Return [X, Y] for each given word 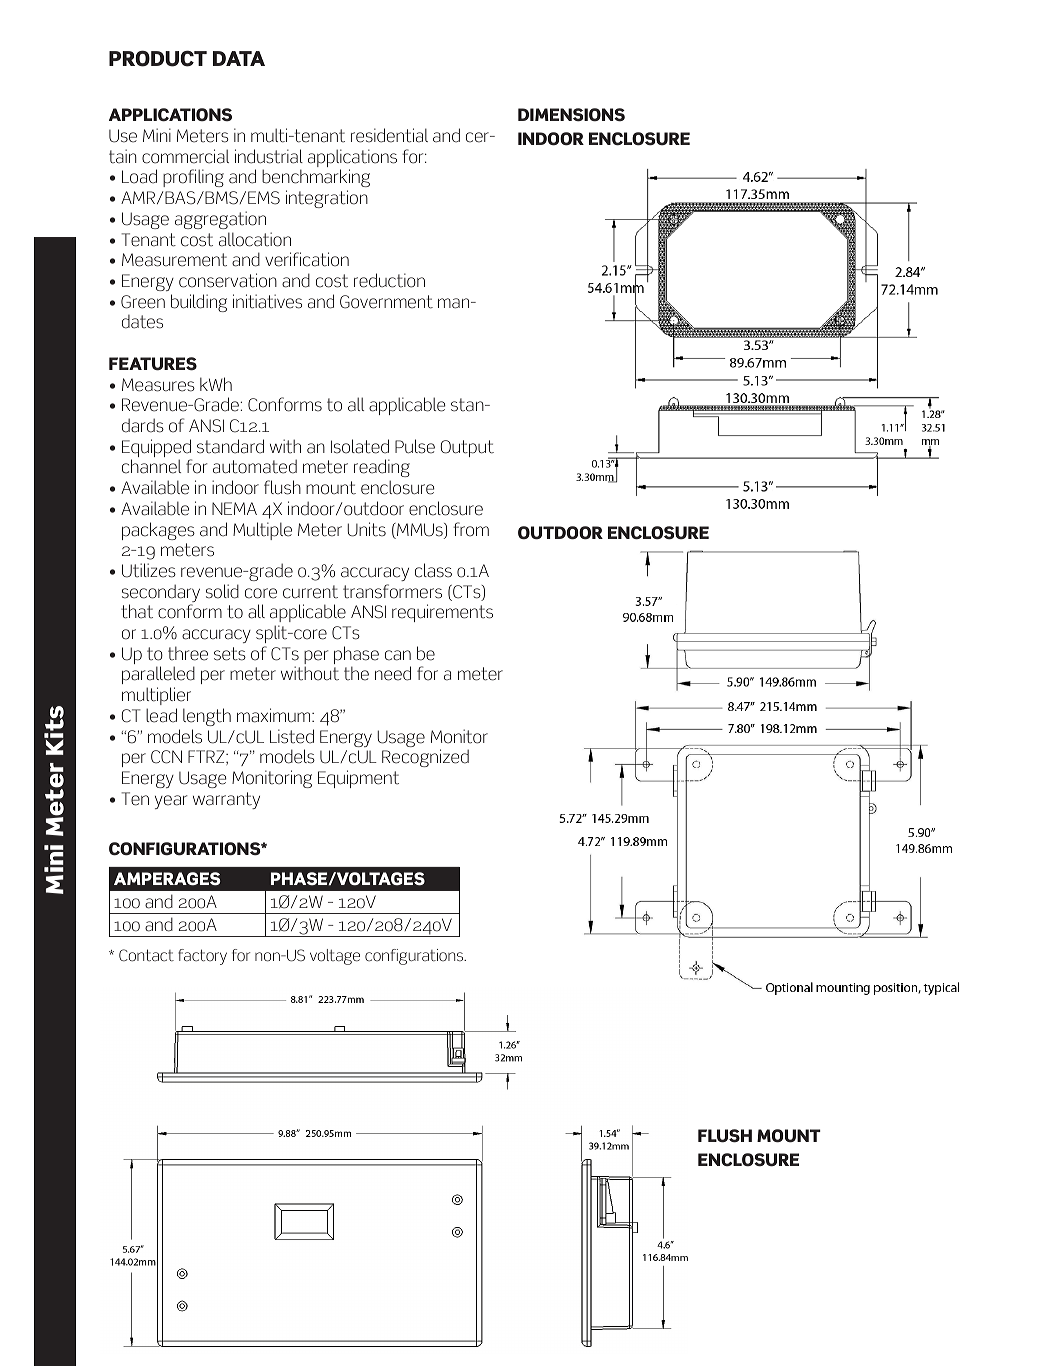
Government [386, 302]
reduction [389, 280]
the [356, 673]
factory [202, 957]
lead [161, 715]
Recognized [425, 758]
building [199, 303]
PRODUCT [158, 58]
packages [158, 531]
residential [389, 135]
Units [366, 529]
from [471, 529]
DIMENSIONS [571, 115]
